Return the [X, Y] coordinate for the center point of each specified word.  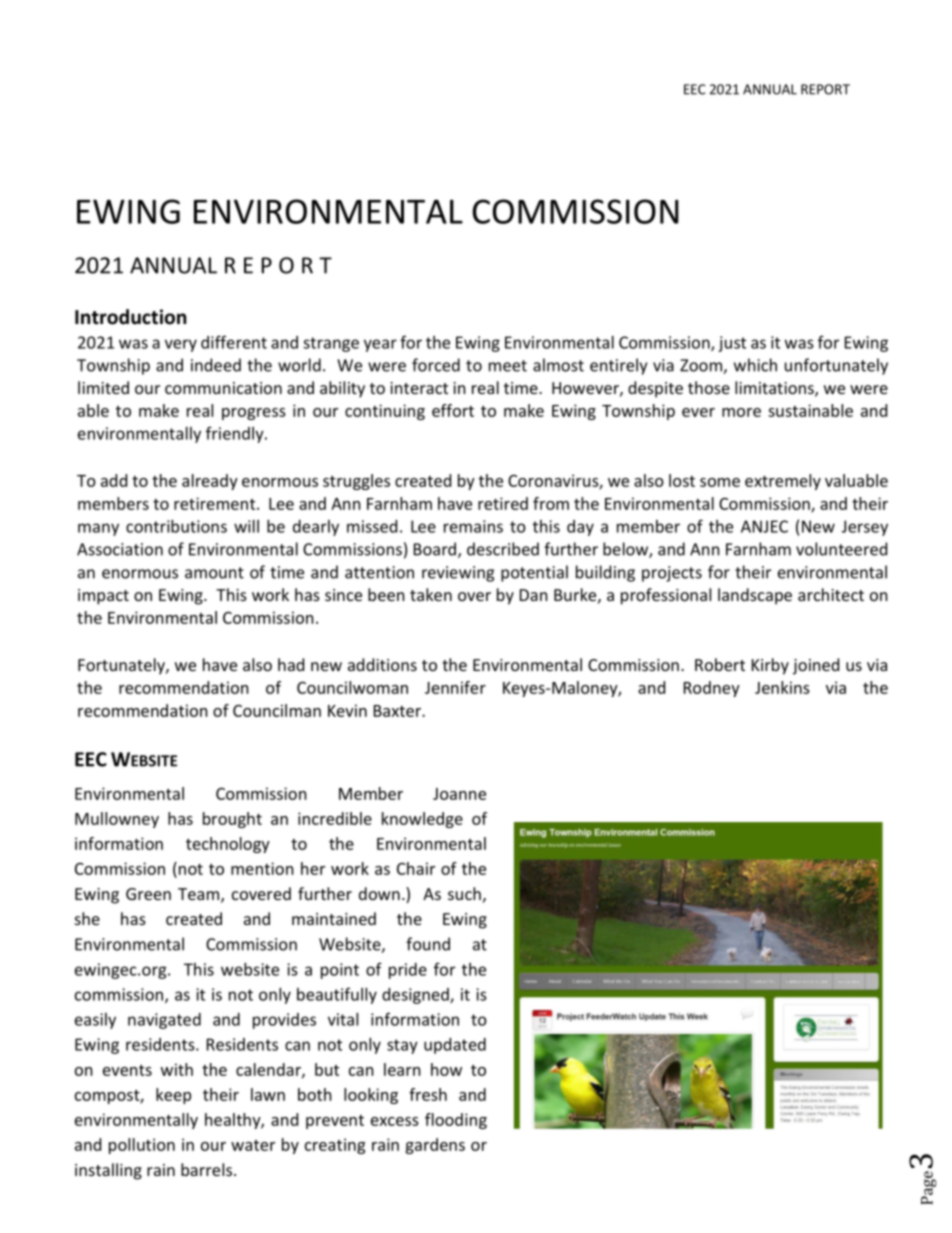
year [380, 345]
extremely [783, 482]
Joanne [459, 794]
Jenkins [782, 687]
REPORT [825, 89]
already [210, 482]
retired [503, 503]
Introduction [130, 317]
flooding [456, 1121]
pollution [142, 1146]
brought [232, 820]
